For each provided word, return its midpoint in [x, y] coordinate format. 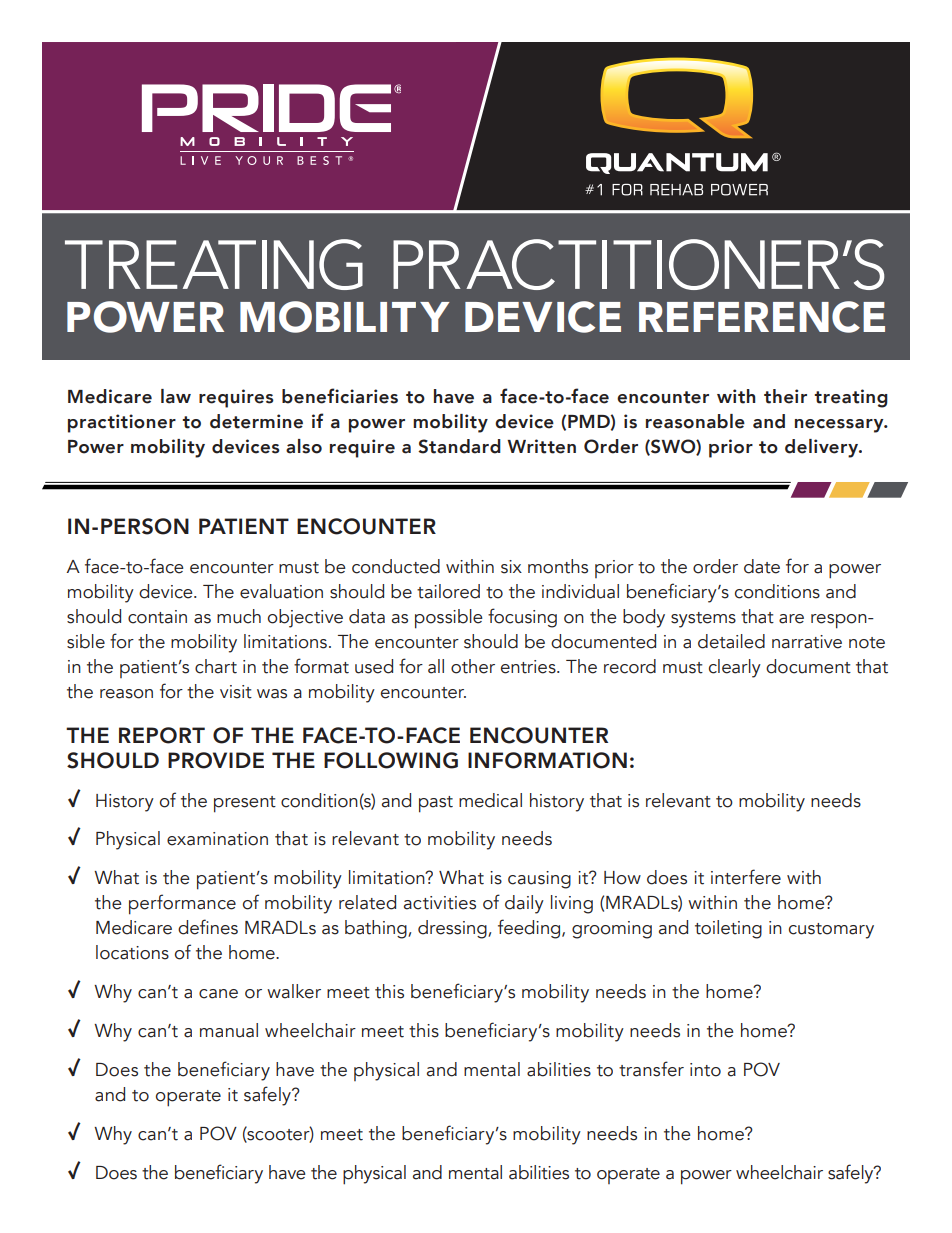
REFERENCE [762, 317]
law [176, 396]
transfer [651, 1069]
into [705, 1070]
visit [236, 692]
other [473, 666]
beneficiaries [340, 396]
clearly [735, 668]
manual [229, 1030]
